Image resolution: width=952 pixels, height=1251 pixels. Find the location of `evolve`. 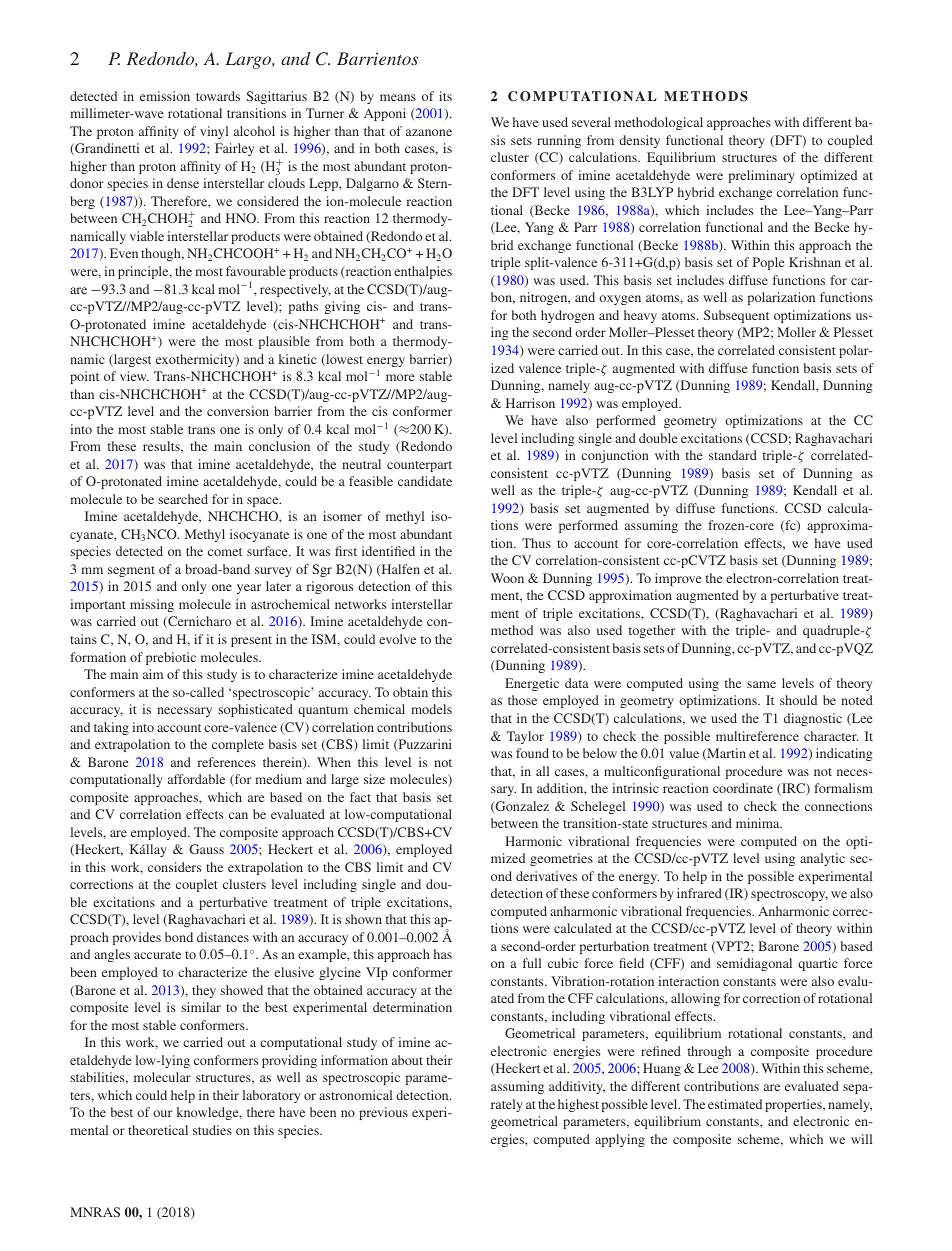

evolve is located at coordinates (397, 639).
